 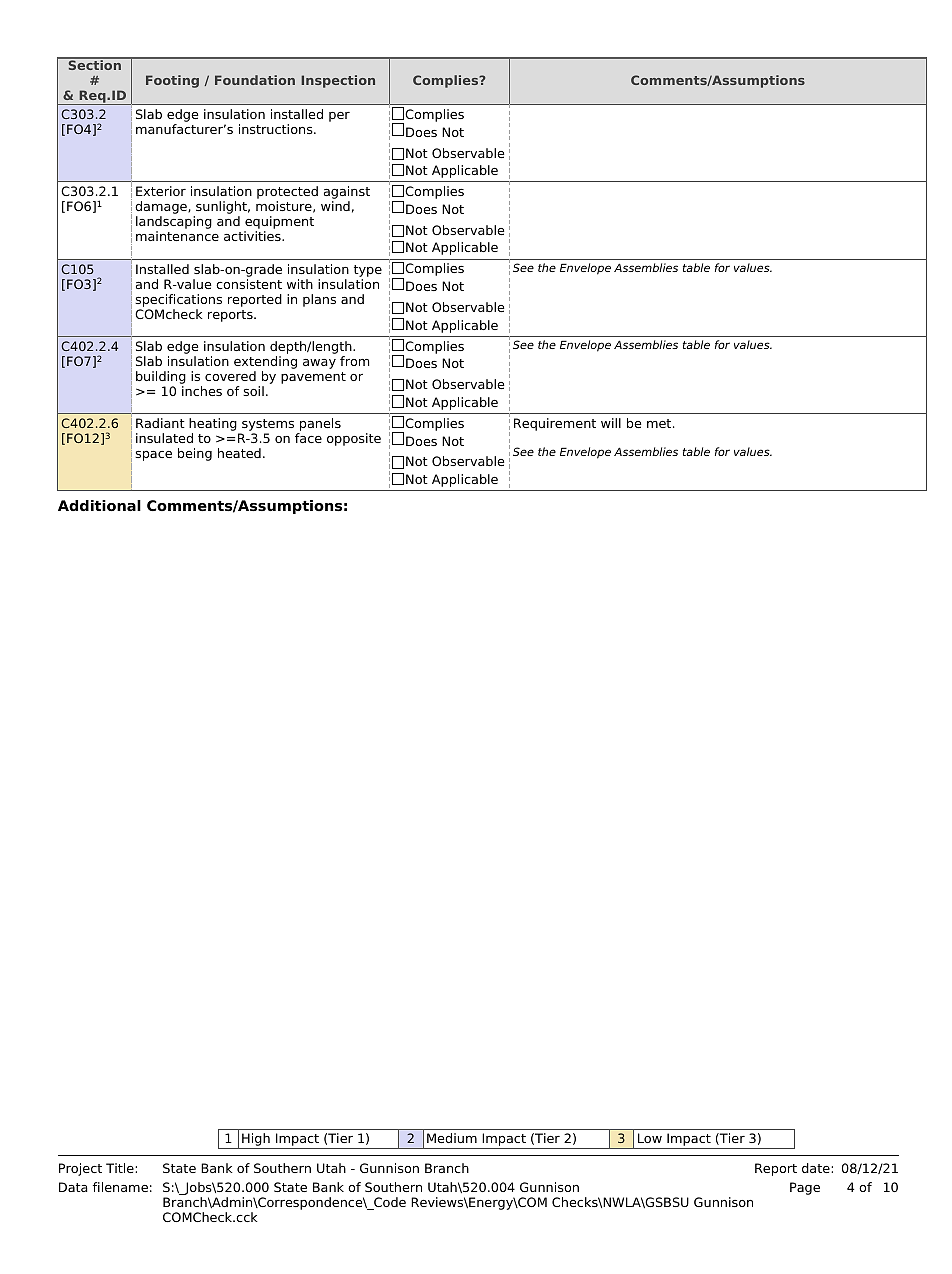 I want to click on Inspection, so click(x=338, y=81).
